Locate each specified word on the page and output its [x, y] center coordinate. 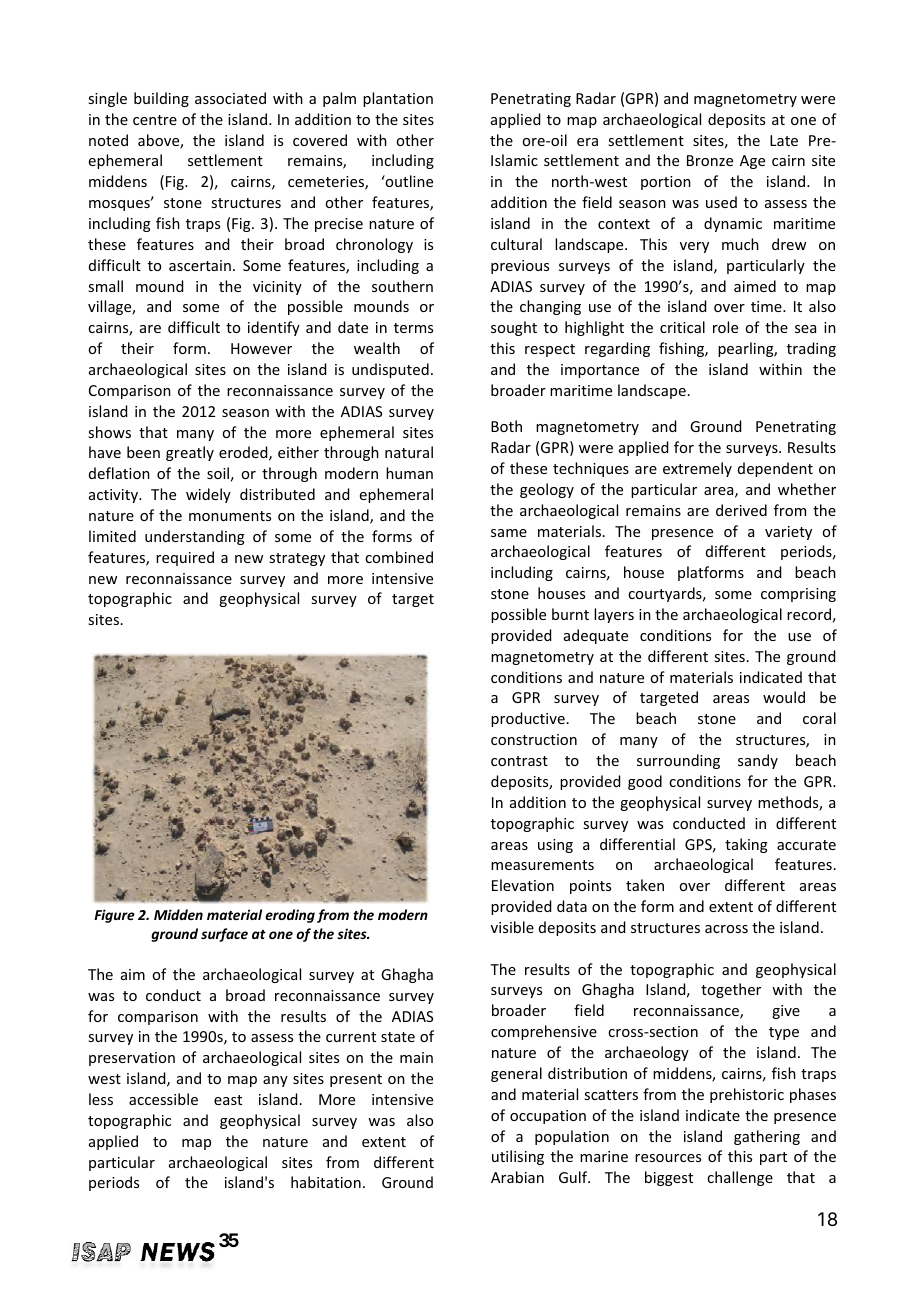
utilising [518, 1157]
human [409, 473]
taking [746, 845]
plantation [398, 99]
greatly [190, 453]
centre [155, 120]
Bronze [710, 160]
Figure [114, 916]
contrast [519, 761]
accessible [163, 1099]
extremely [697, 469]
